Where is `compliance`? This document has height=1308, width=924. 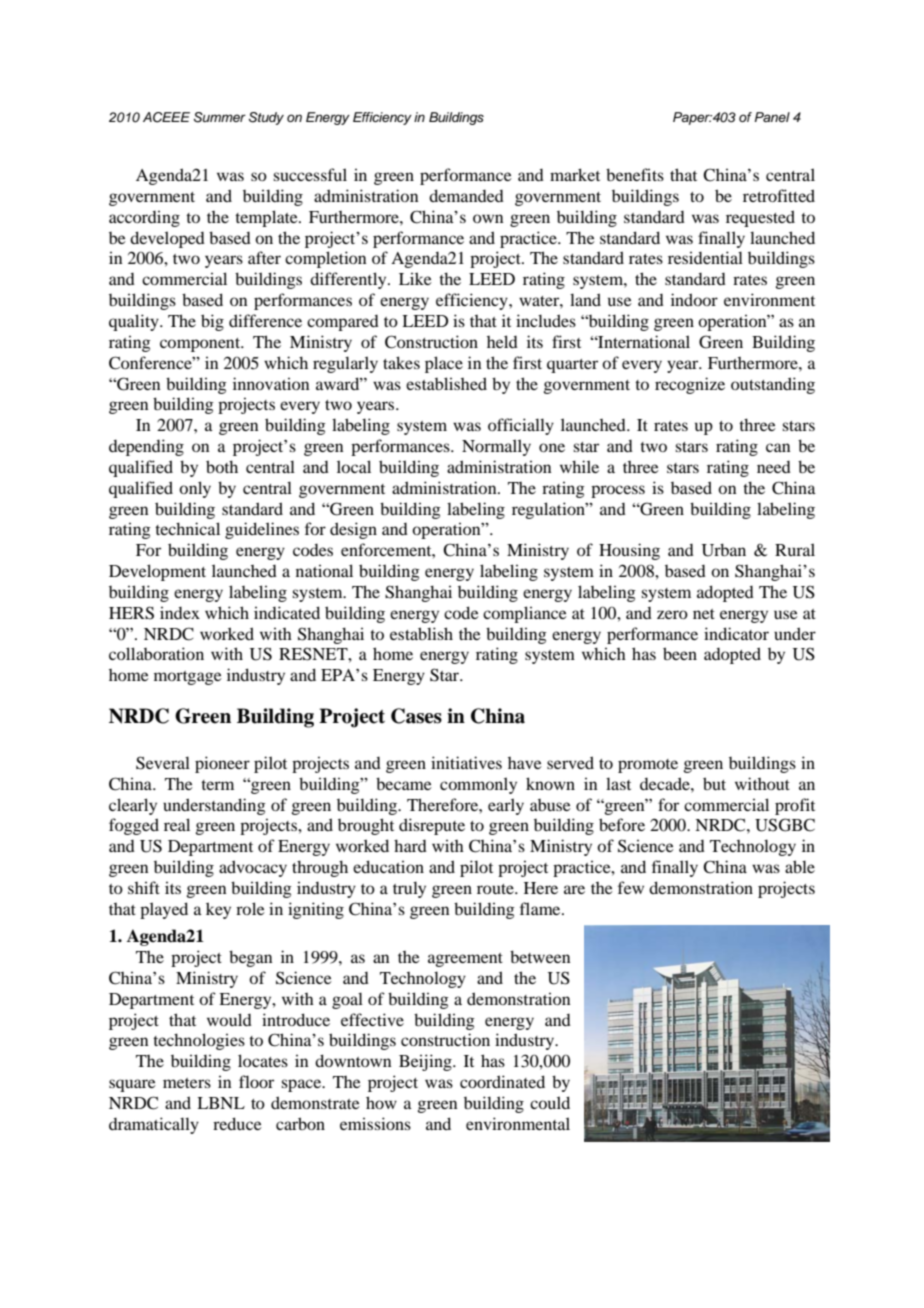 compliance is located at coordinates (525, 614).
